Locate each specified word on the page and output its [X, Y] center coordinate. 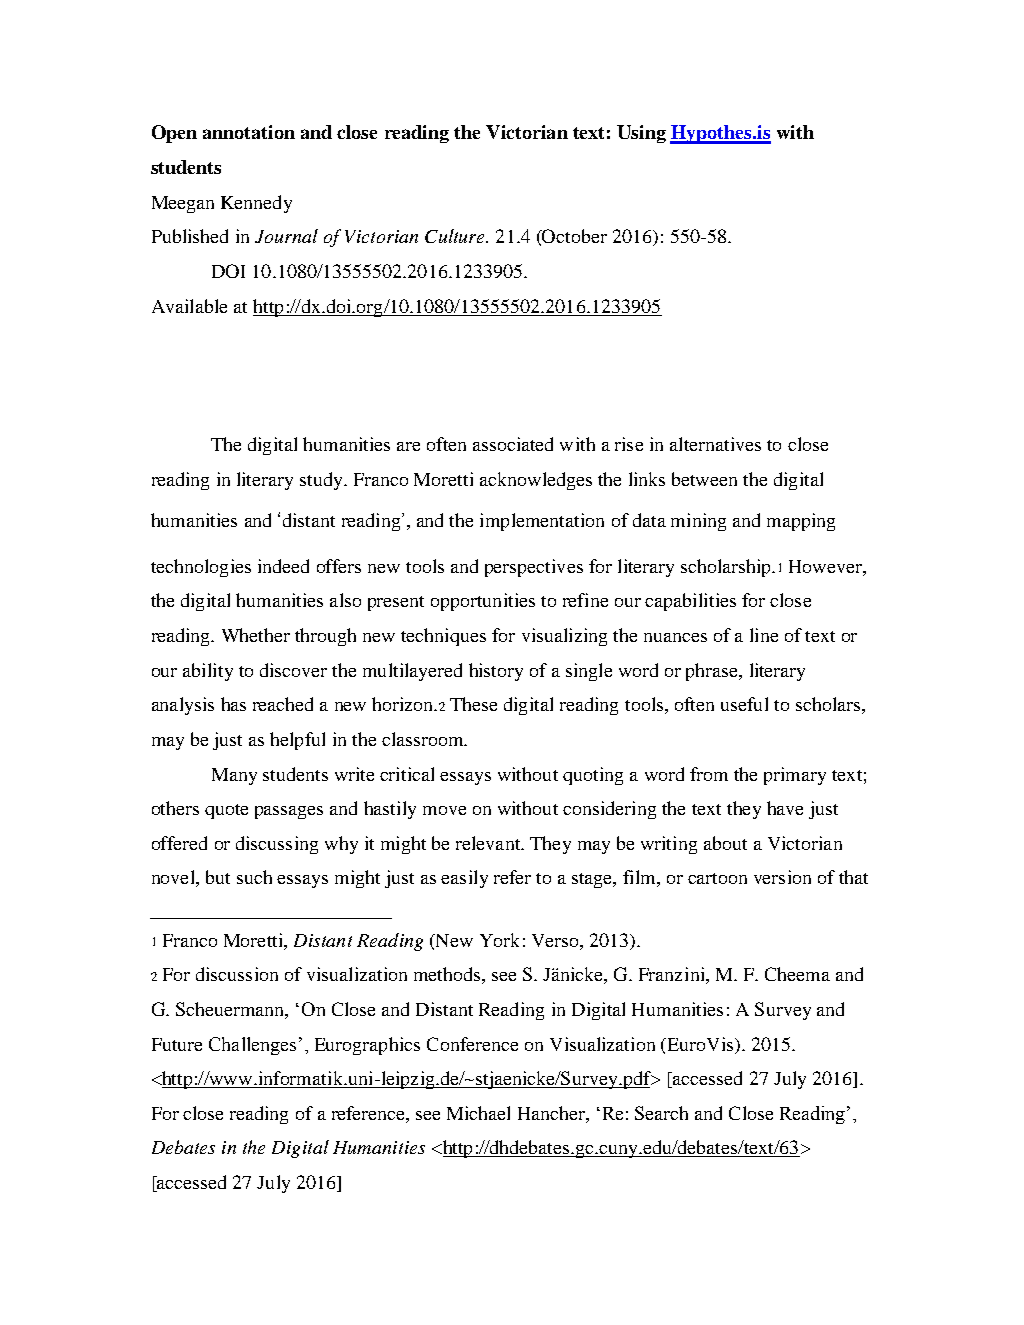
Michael [478, 1113]
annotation [249, 132]
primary [795, 776]
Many [234, 776]
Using [641, 134]
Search [661, 1113]
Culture [456, 236]
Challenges [252, 1046]
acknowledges [536, 481]
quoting [593, 776]
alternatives [715, 444]
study [322, 481]
